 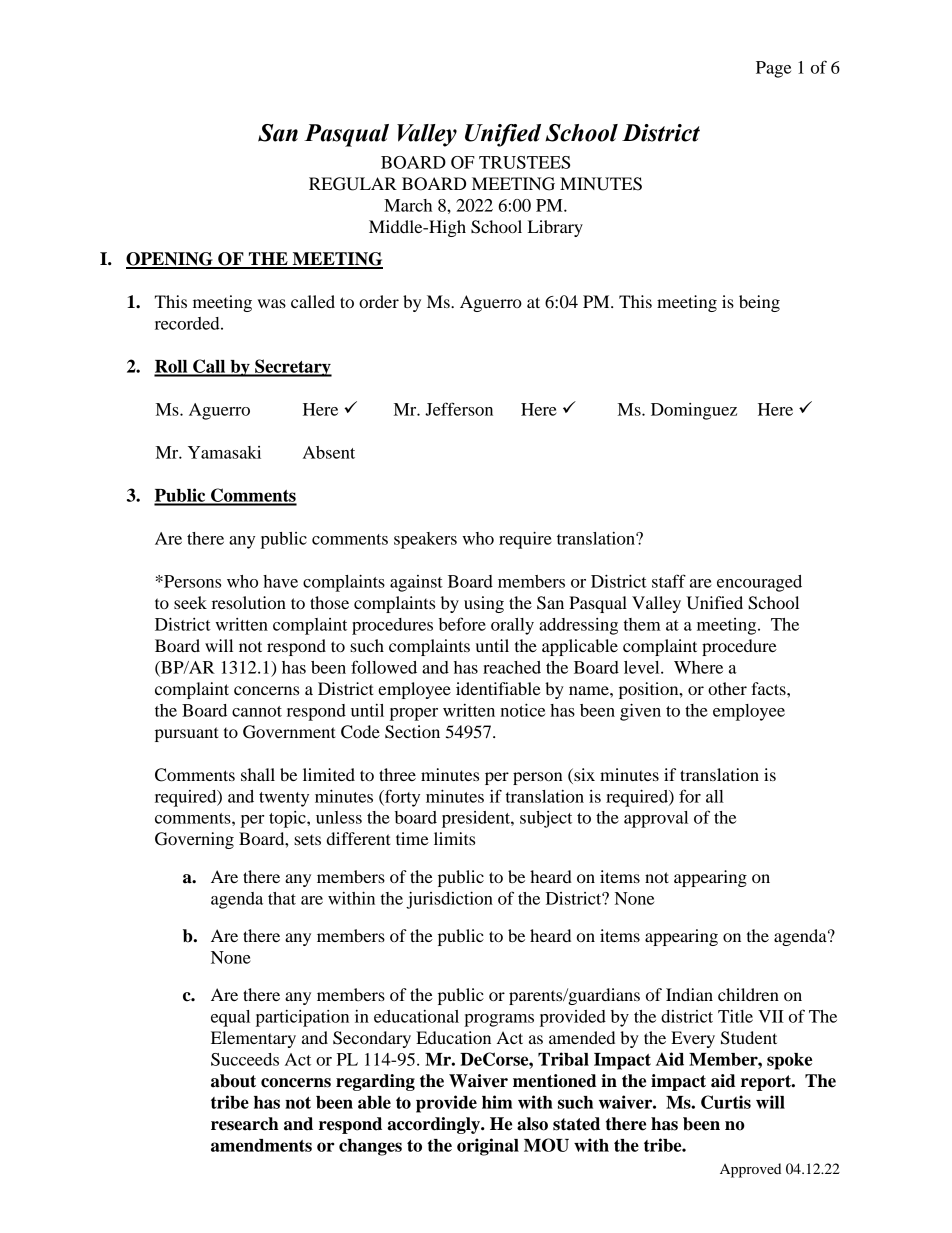 What do you see at coordinates (759, 583) in the screenshot?
I see `encouraged` at bounding box center [759, 583].
